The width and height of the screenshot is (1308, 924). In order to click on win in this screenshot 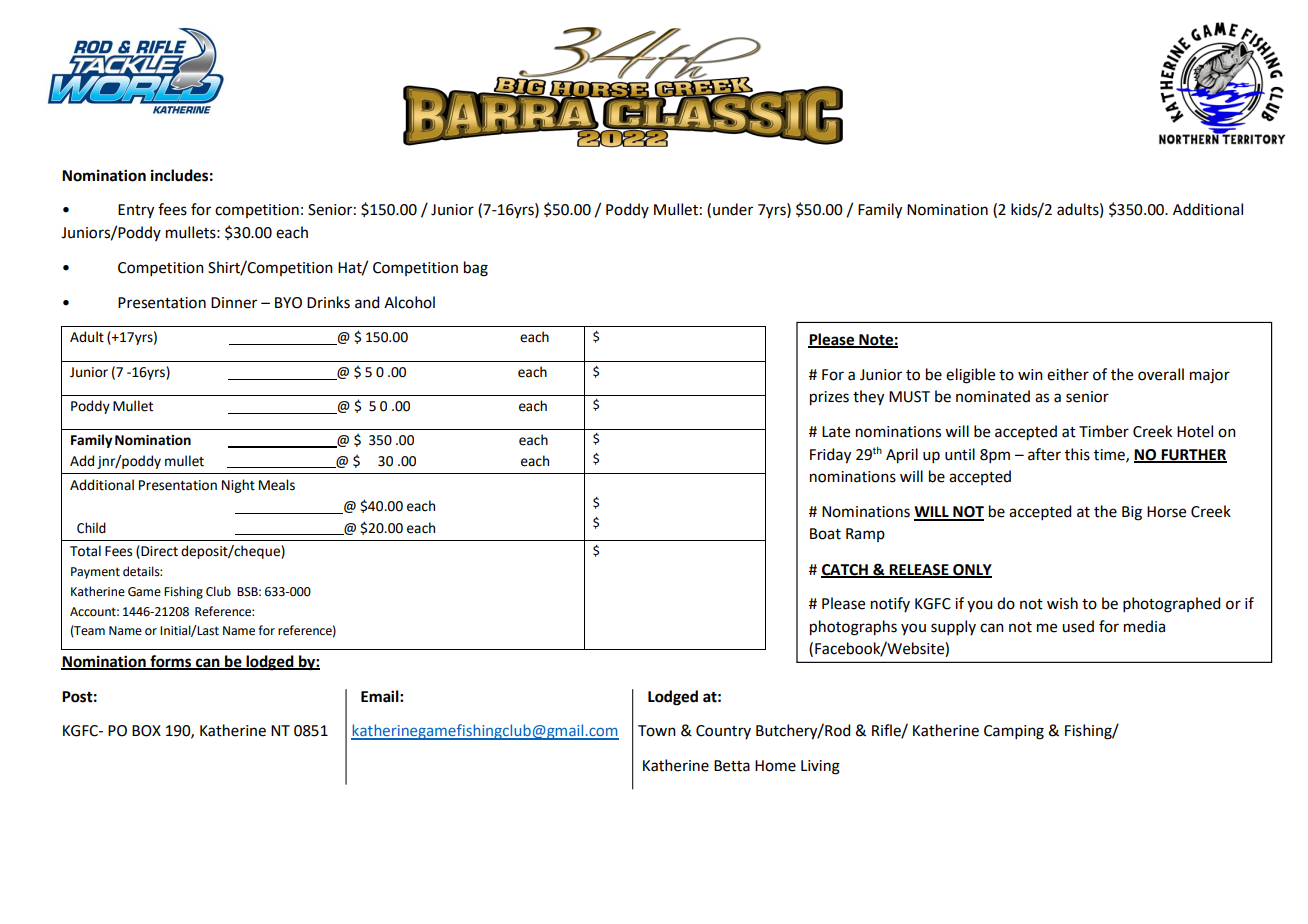, I will do `click(1030, 374)`.
